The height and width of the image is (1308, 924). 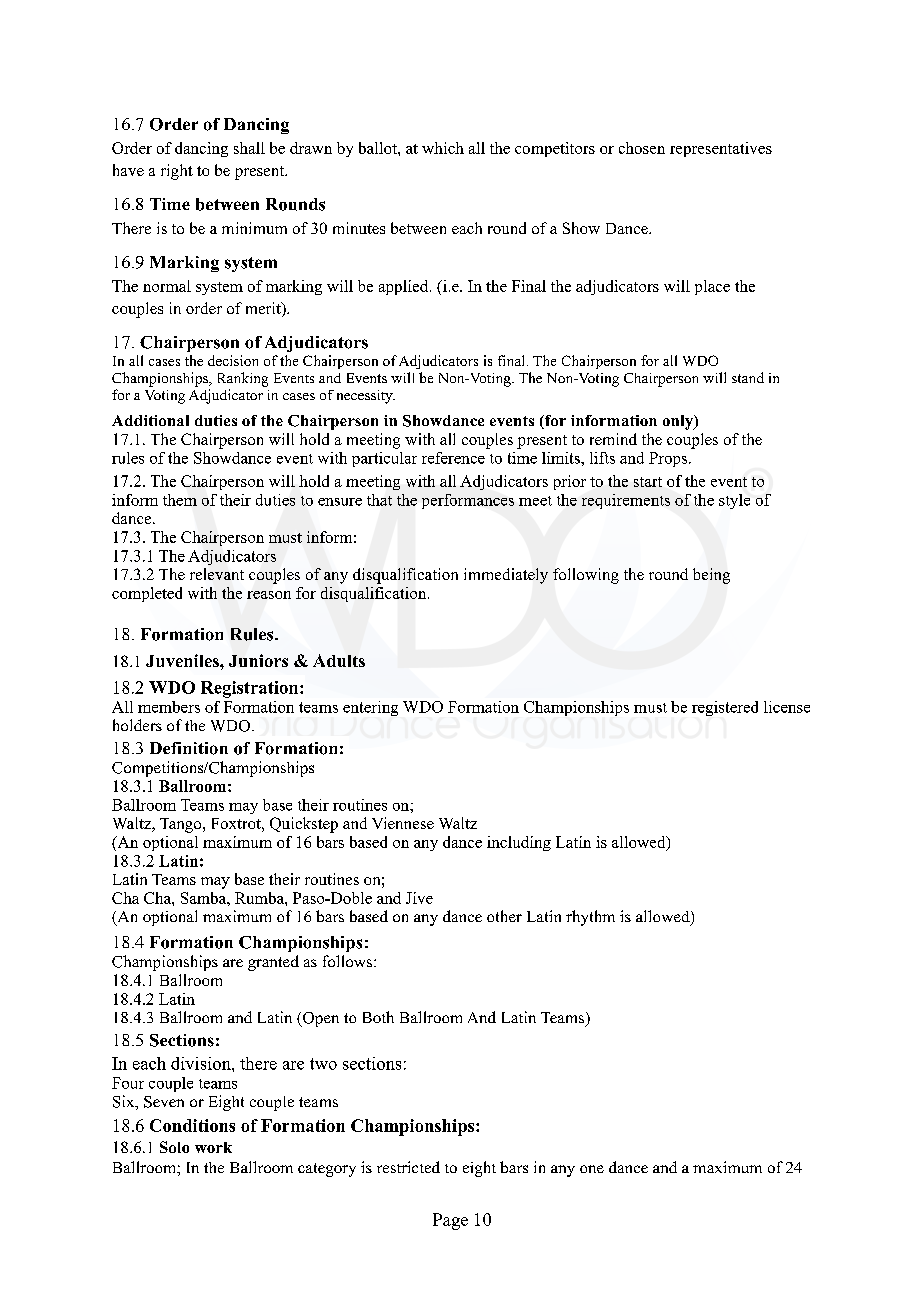 What do you see at coordinates (450, 1221) in the image?
I see `Page` at bounding box center [450, 1221].
